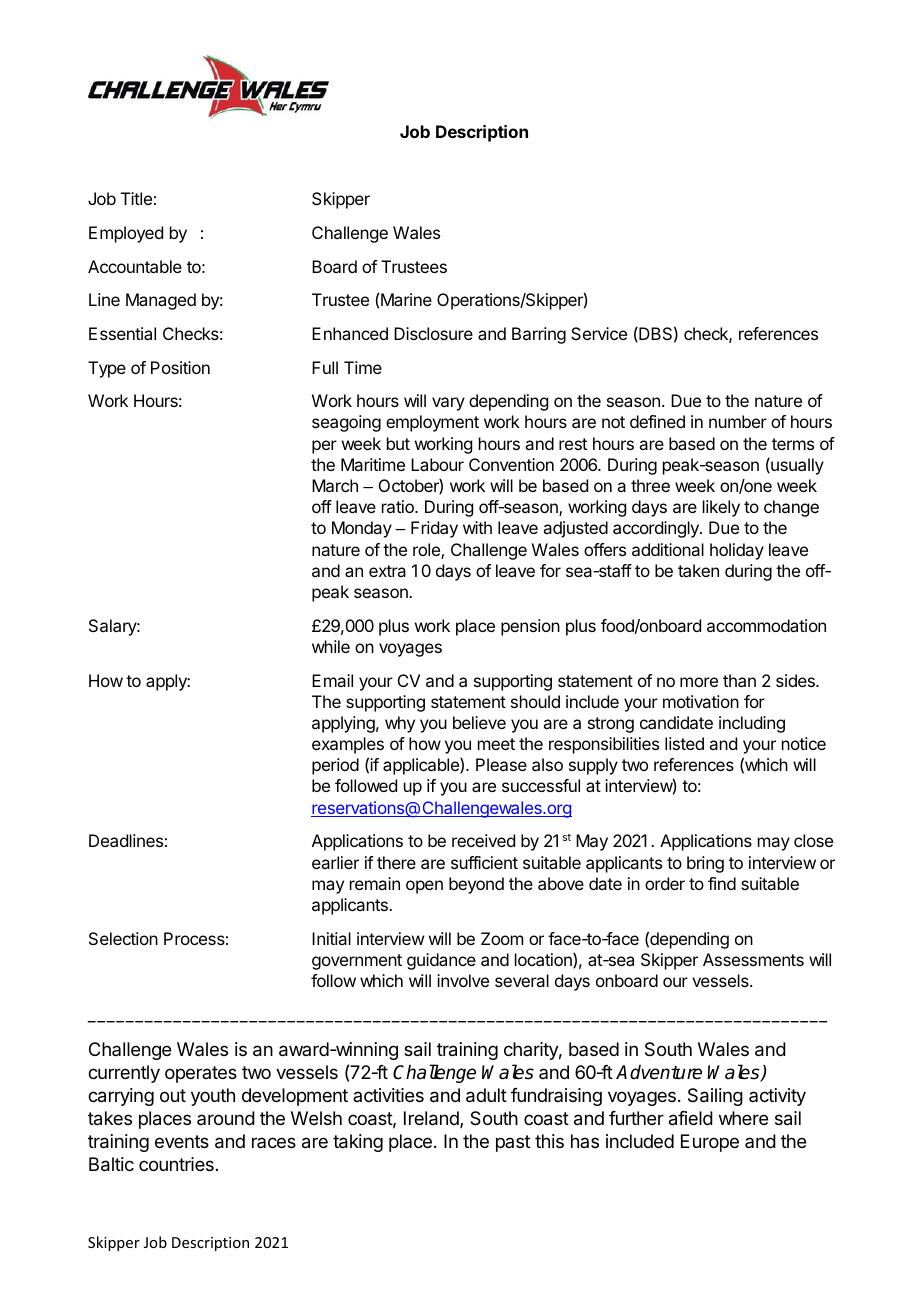 This image has width=924, height=1308. What do you see at coordinates (737, 551) in the image?
I see `holiday` at bounding box center [737, 551].
